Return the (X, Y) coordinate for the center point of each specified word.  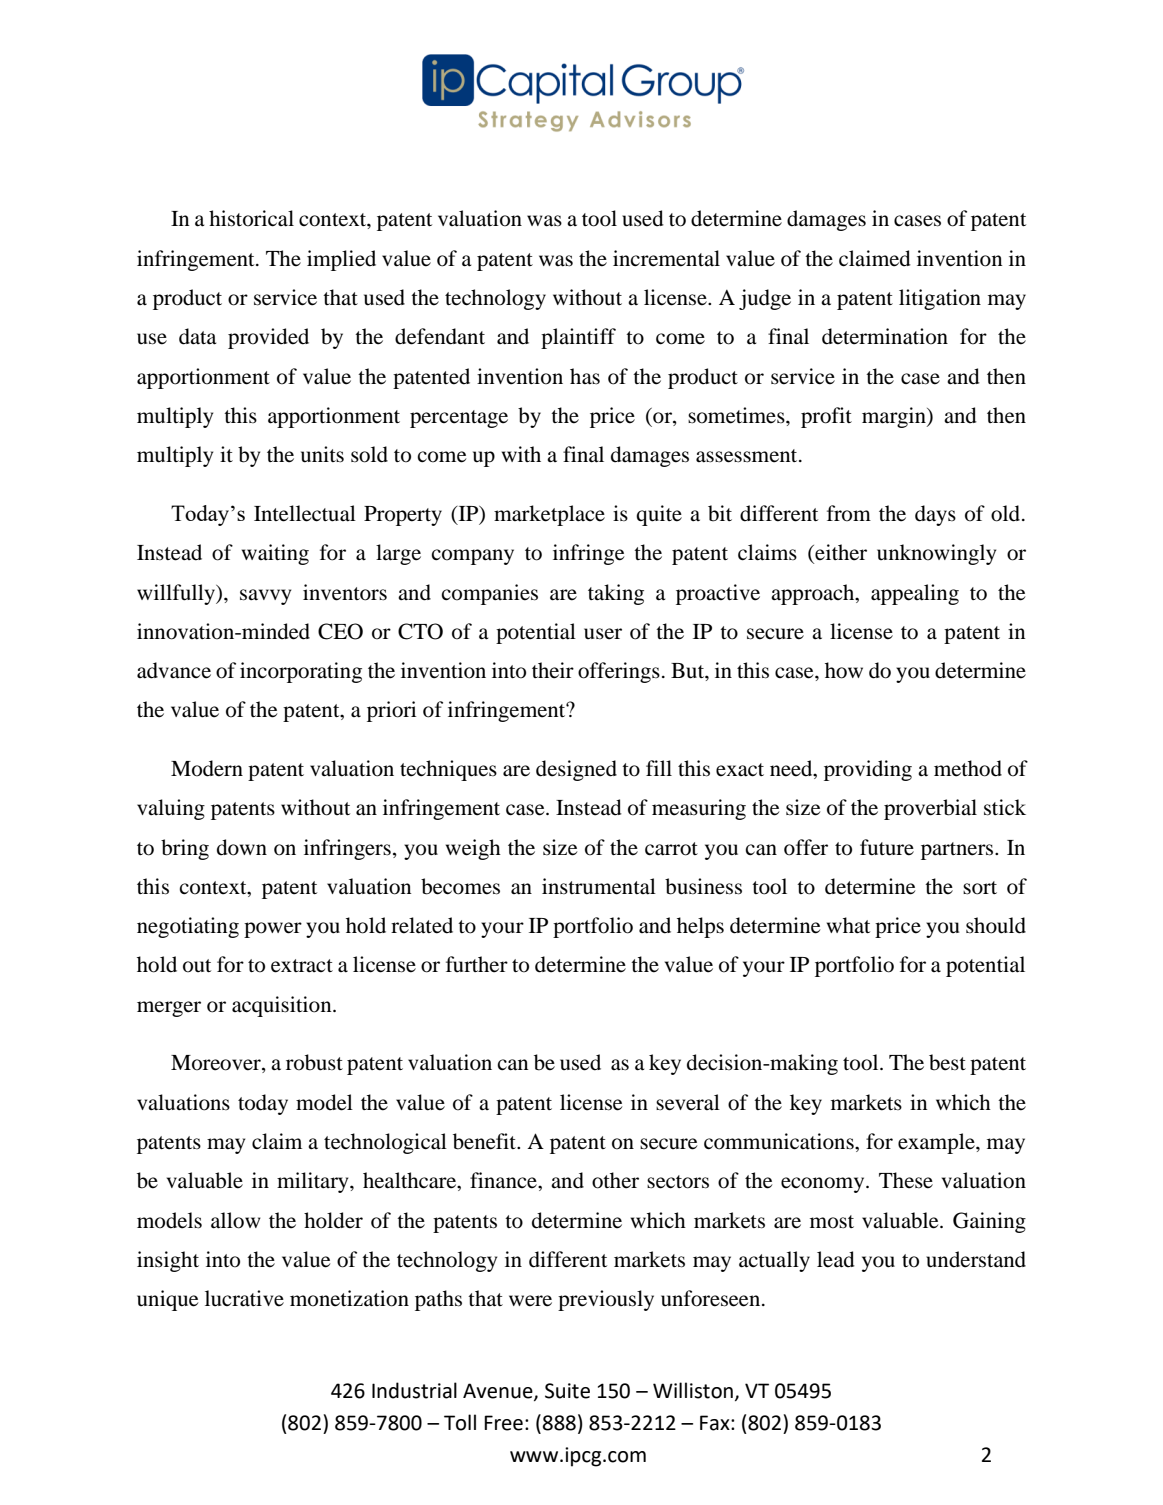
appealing (915, 594)
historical (251, 218)
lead (836, 1259)
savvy (265, 597)
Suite (567, 1391)
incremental (666, 258)
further (477, 964)
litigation (940, 299)
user (603, 634)
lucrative (244, 1298)
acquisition (283, 1006)
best (947, 1062)
